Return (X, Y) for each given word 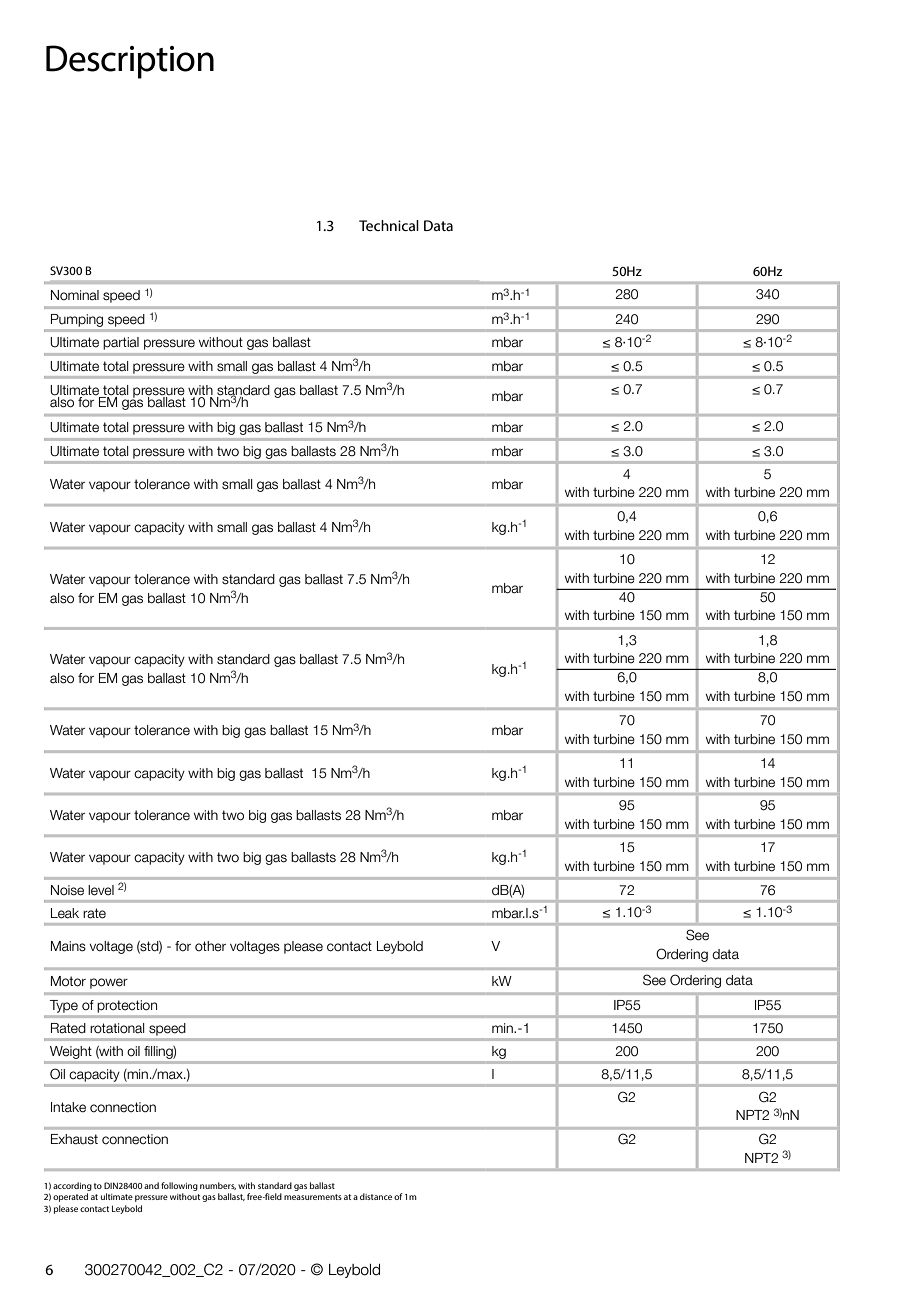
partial (121, 343)
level (101, 890)
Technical (389, 225)
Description (130, 62)
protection (127, 1006)
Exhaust (74, 1139)
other (210, 946)
